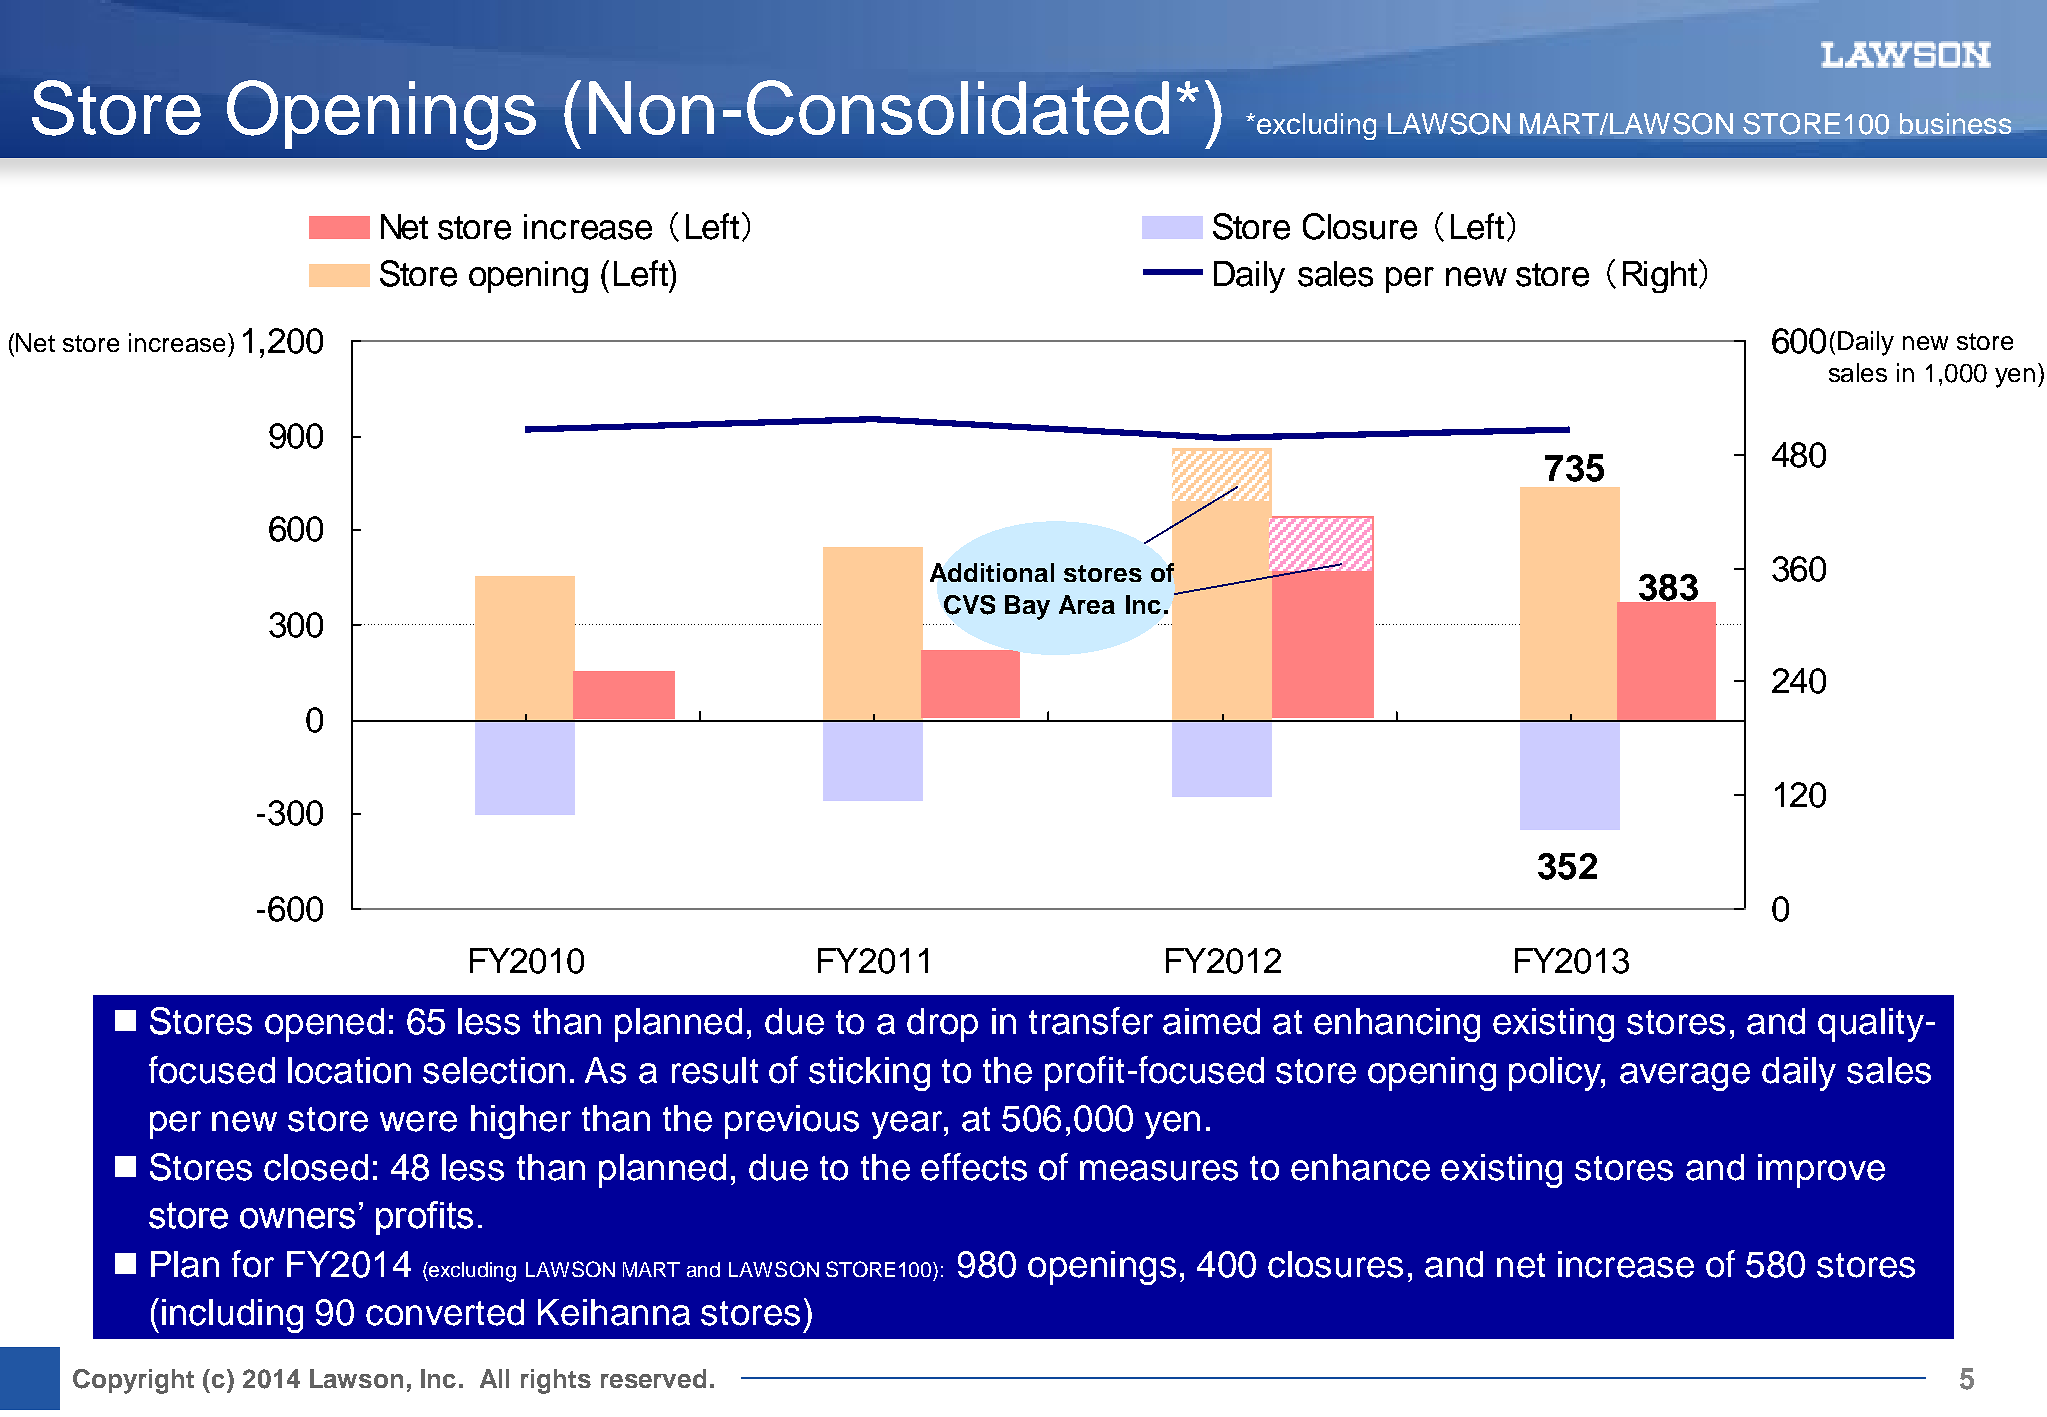  What do you see at coordinates (1087, 604) in the image?
I see `Area` at bounding box center [1087, 604].
